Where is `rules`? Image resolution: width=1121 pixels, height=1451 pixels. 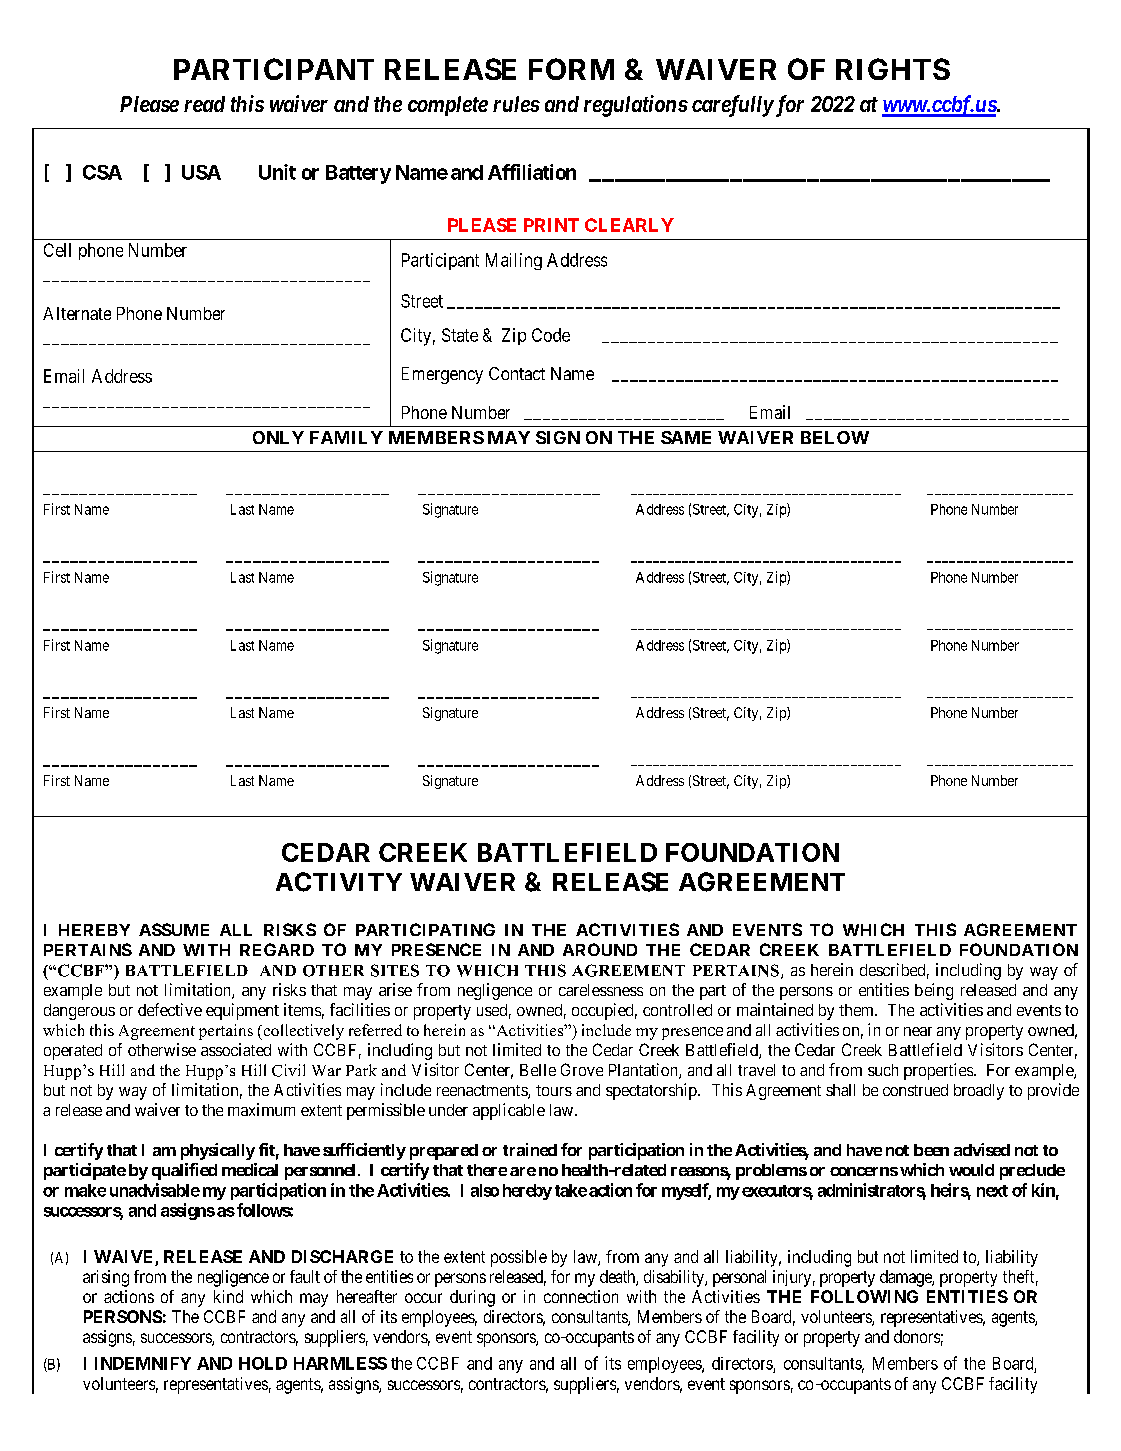 rules is located at coordinates (516, 104).
